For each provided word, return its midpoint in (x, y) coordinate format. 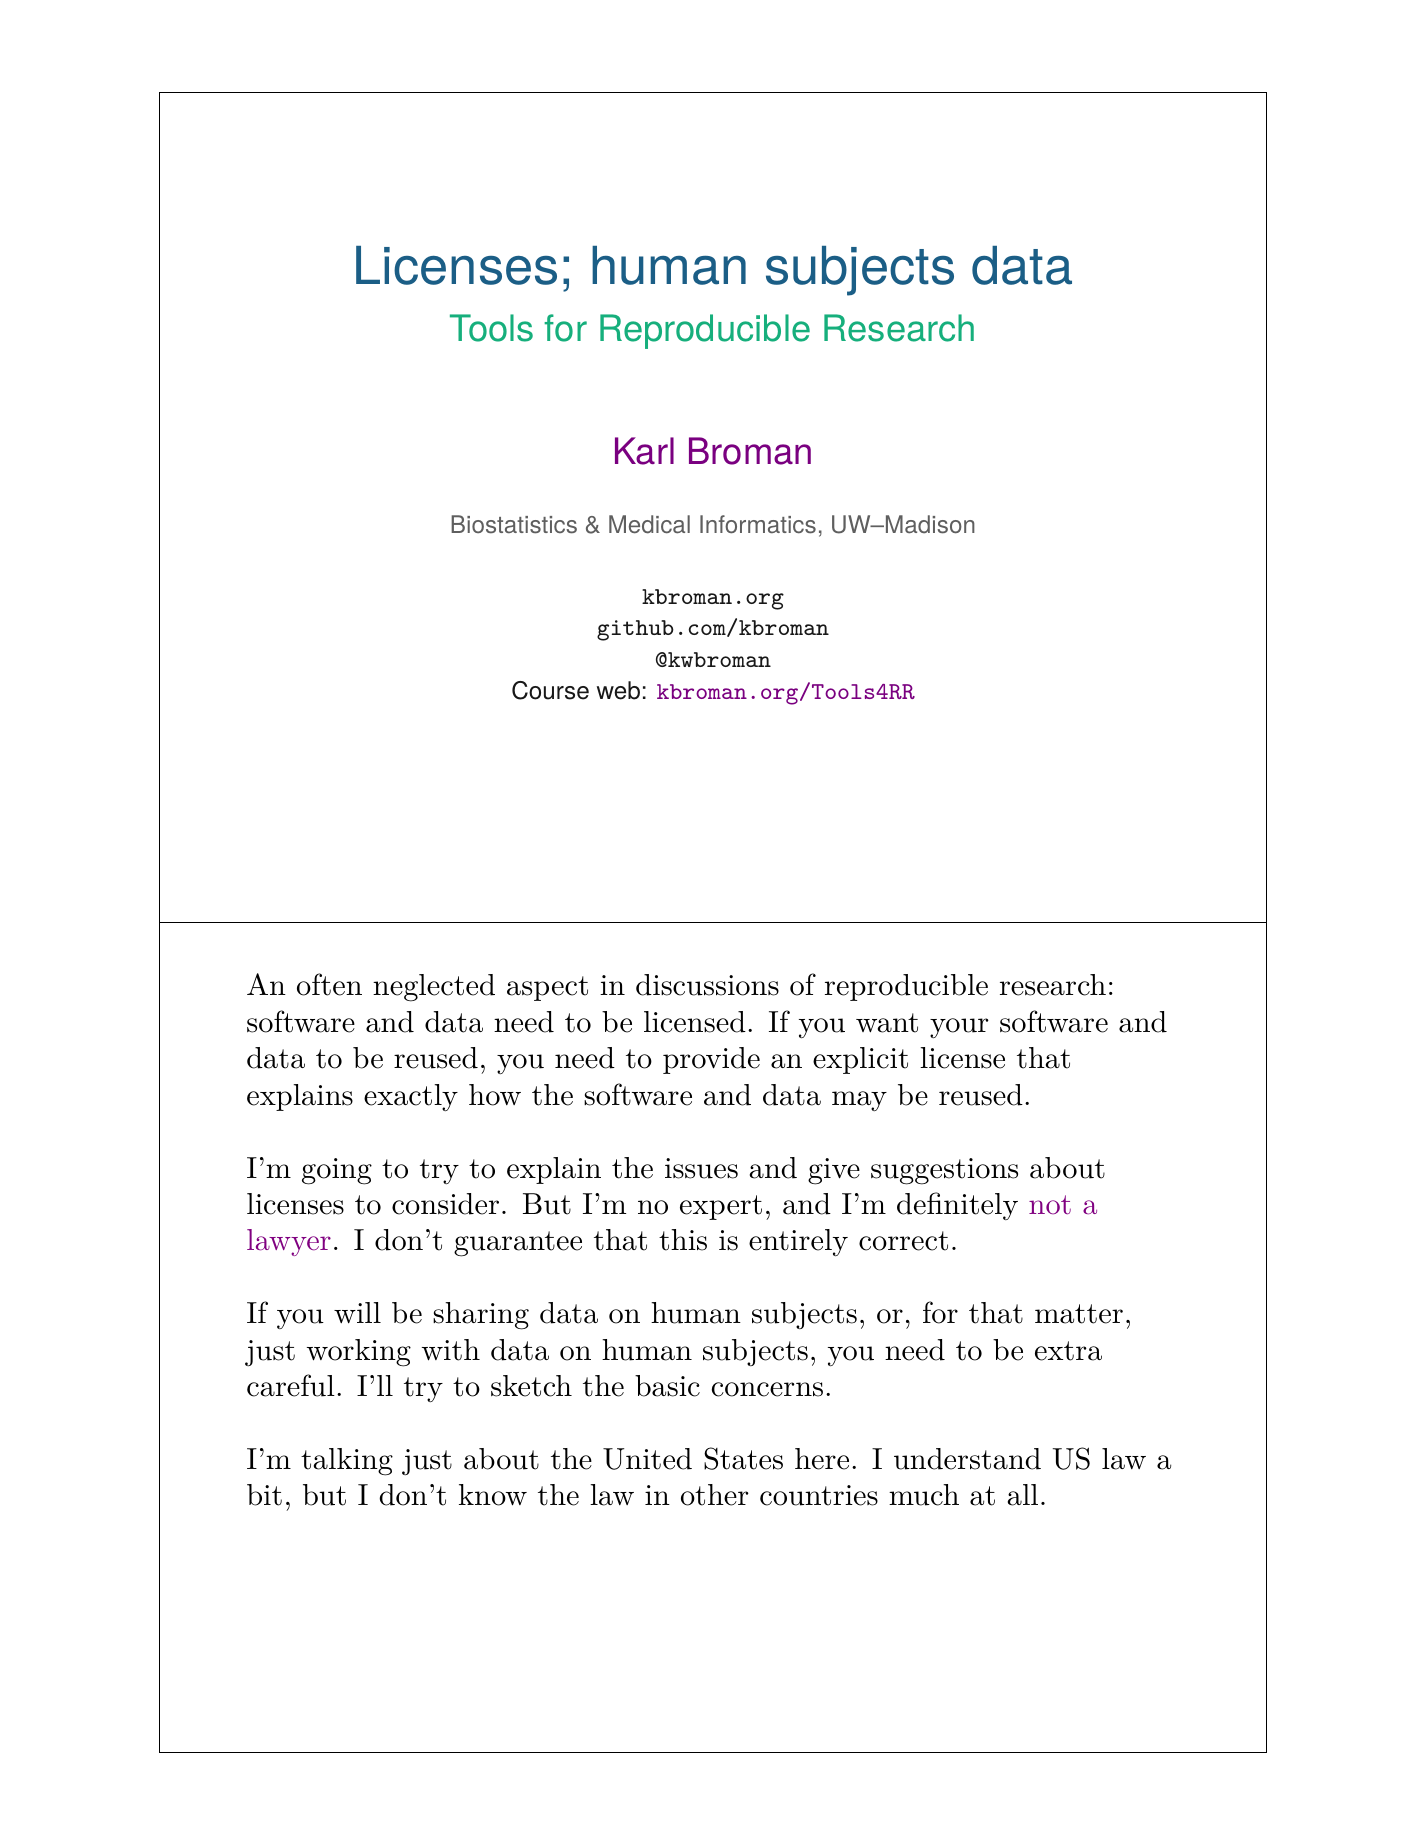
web (618, 690)
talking (347, 1462)
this (683, 1240)
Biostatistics (514, 524)
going (337, 1171)
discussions (707, 985)
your (959, 1028)
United (647, 1459)
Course (550, 690)
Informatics (758, 524)
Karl (644, 451)
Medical (649, 524)
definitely (957, 1206)
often (329, 984)
